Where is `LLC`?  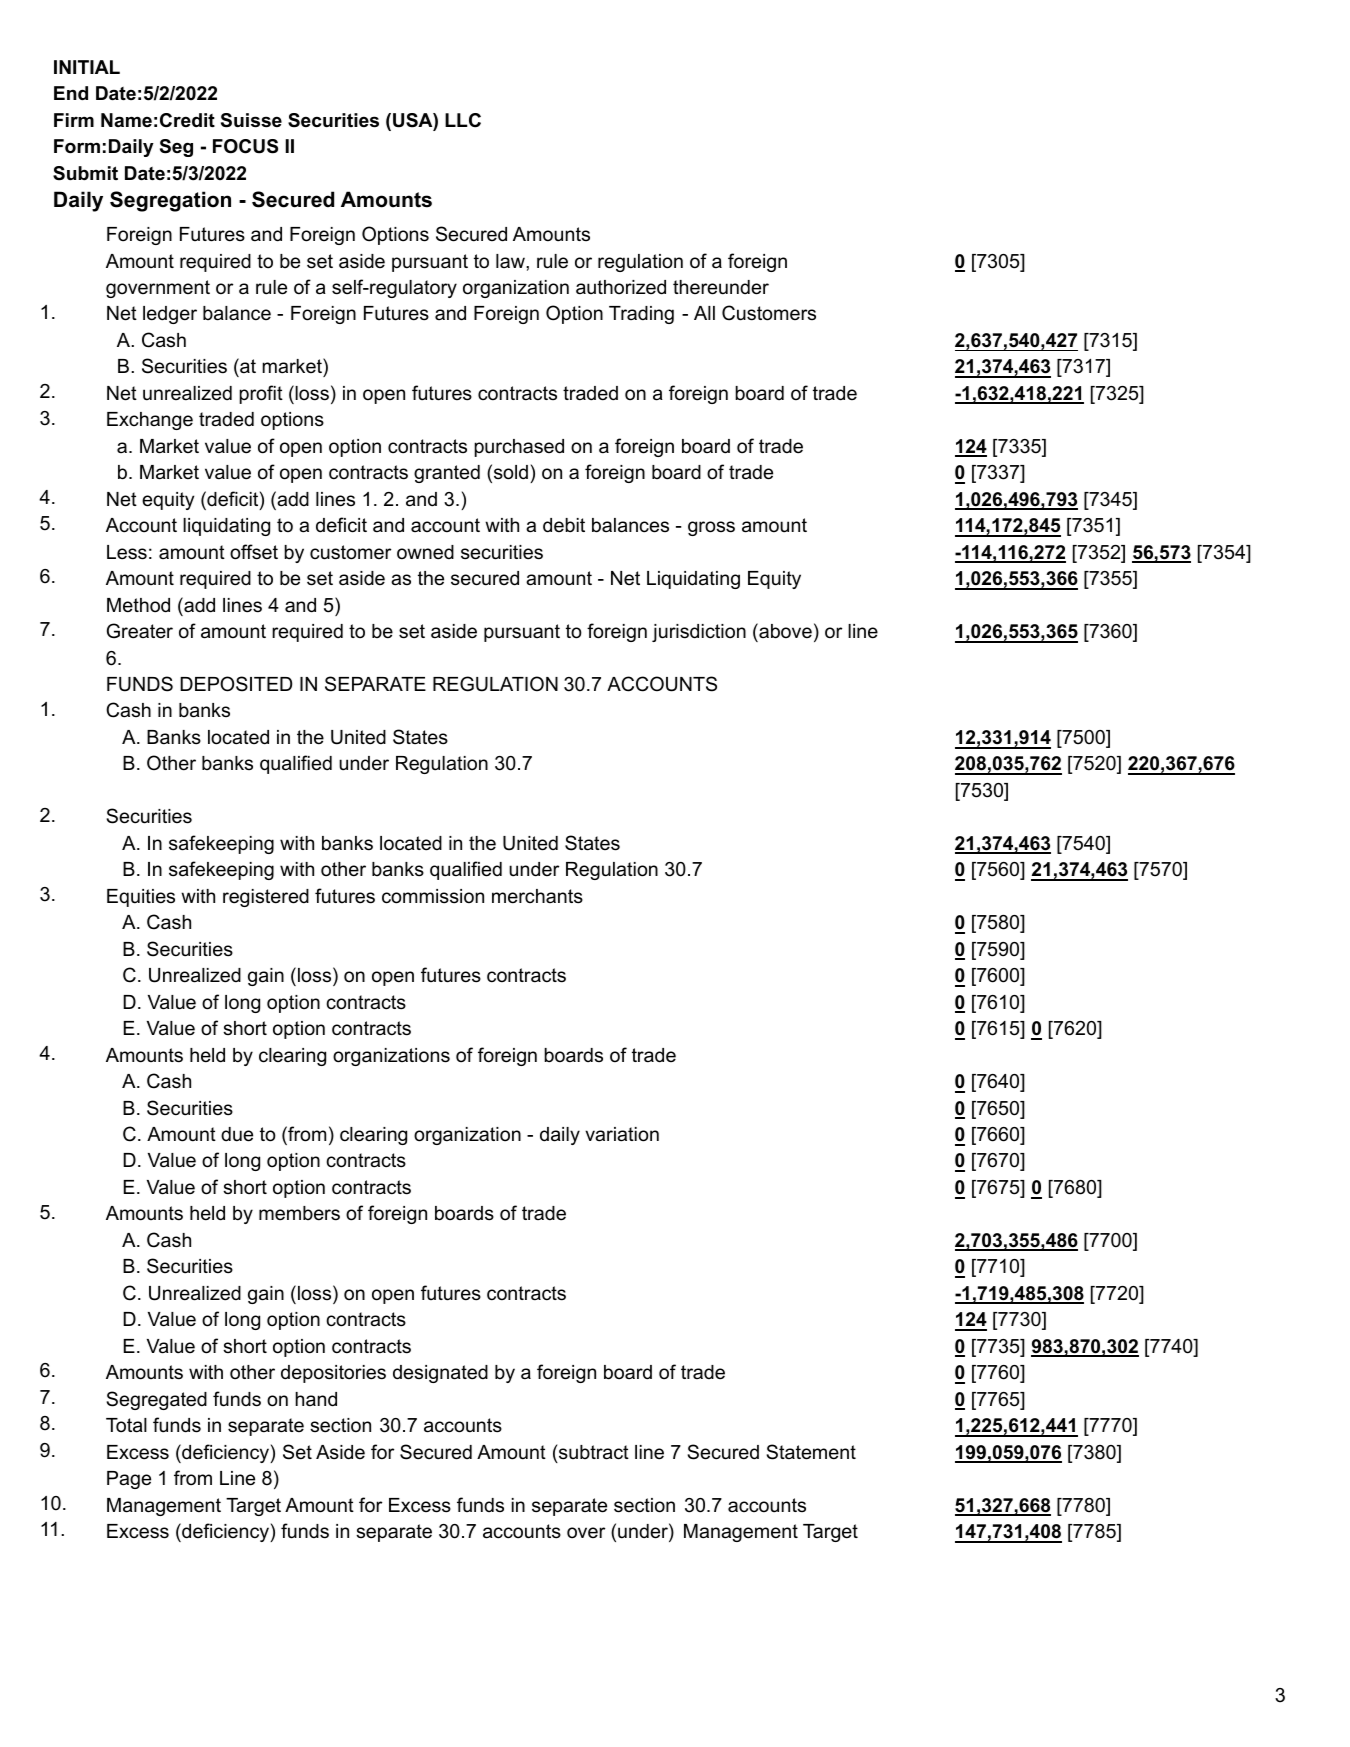 LLC is located at coordinates (463, 120).
